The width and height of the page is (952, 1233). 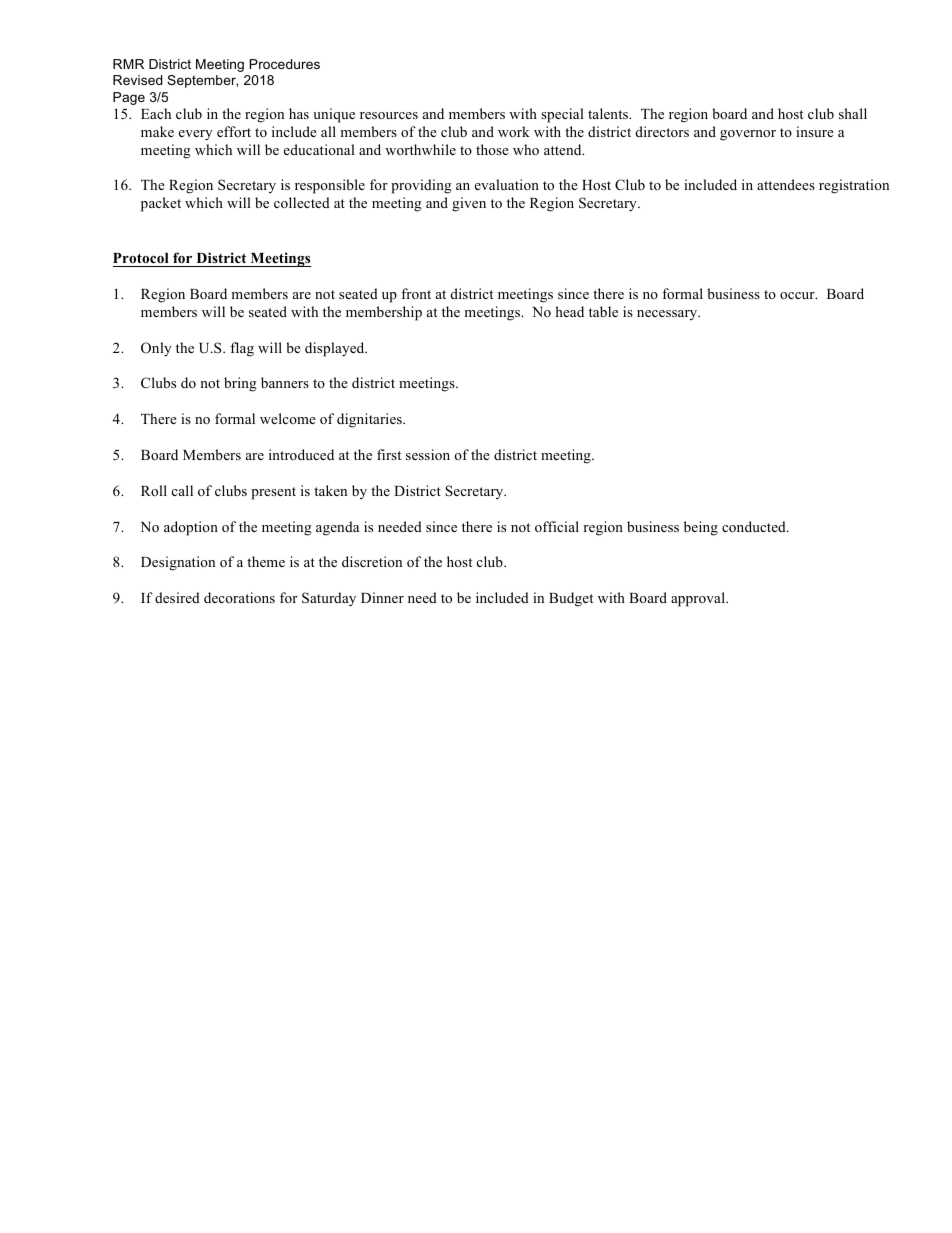 I want to click on introduced, so click(x=301, y=454).
